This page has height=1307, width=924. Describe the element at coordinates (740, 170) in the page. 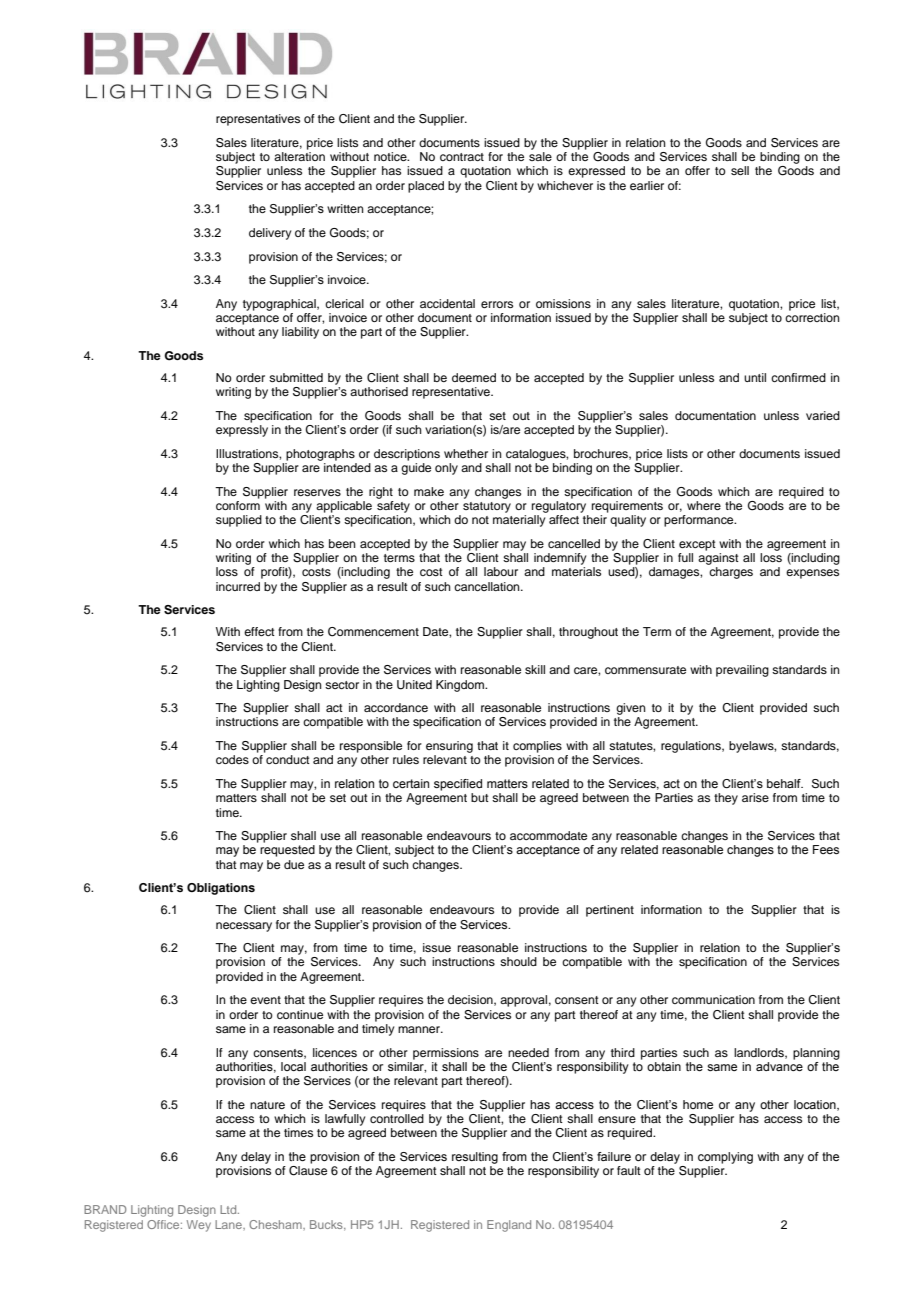

I see `sell` at that location.
